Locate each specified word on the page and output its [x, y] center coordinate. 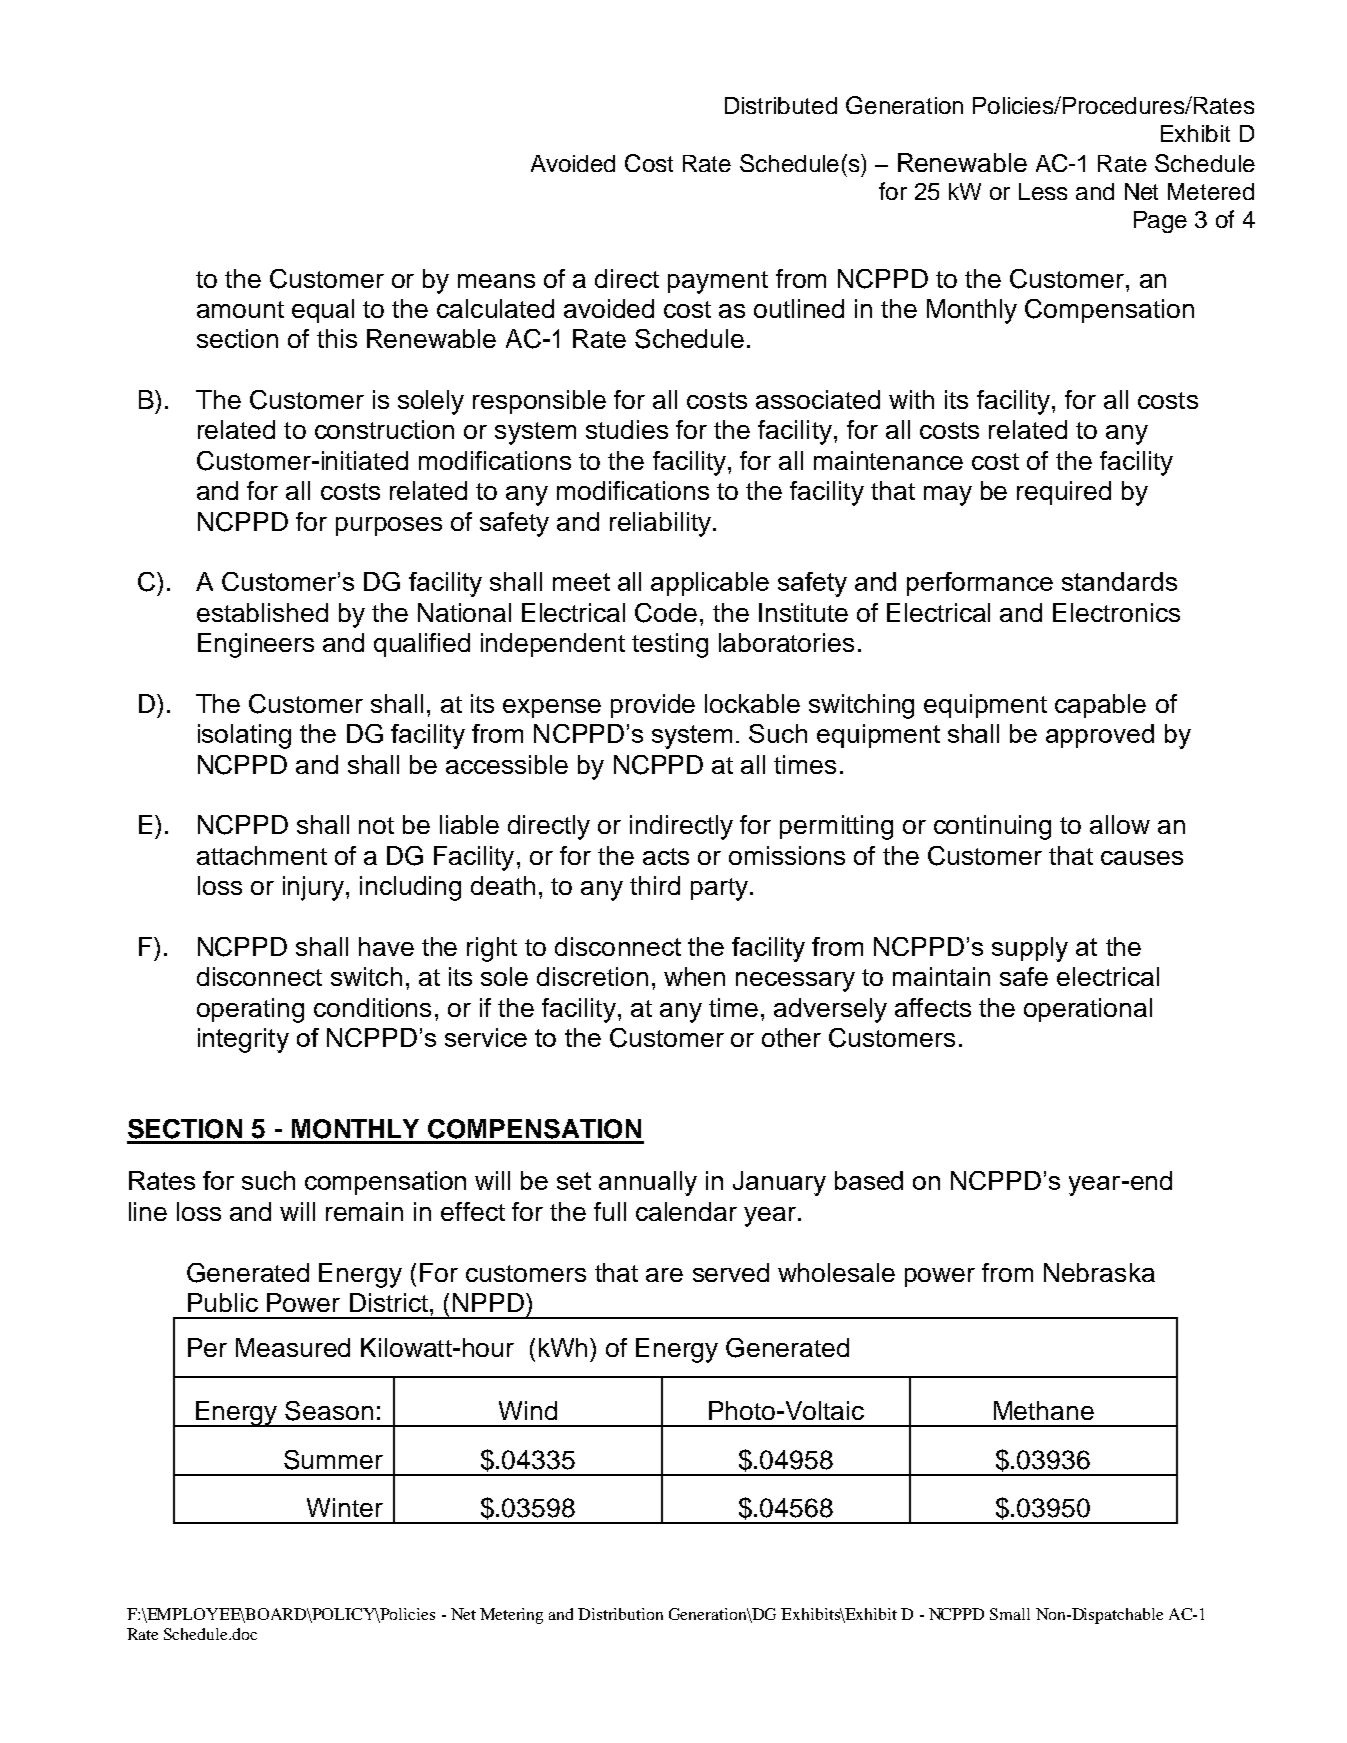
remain [364, 1211]
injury [315, 888]
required [1064, 493]
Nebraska [1099, 1272]
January [779, 1183]
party [719, 889]
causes [1142, 858]
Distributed [781, 105]
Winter [345, 1507]
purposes [389, 526]
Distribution [620, 1614]
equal [323, 311]
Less [1043, 191]
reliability [660, 524]
